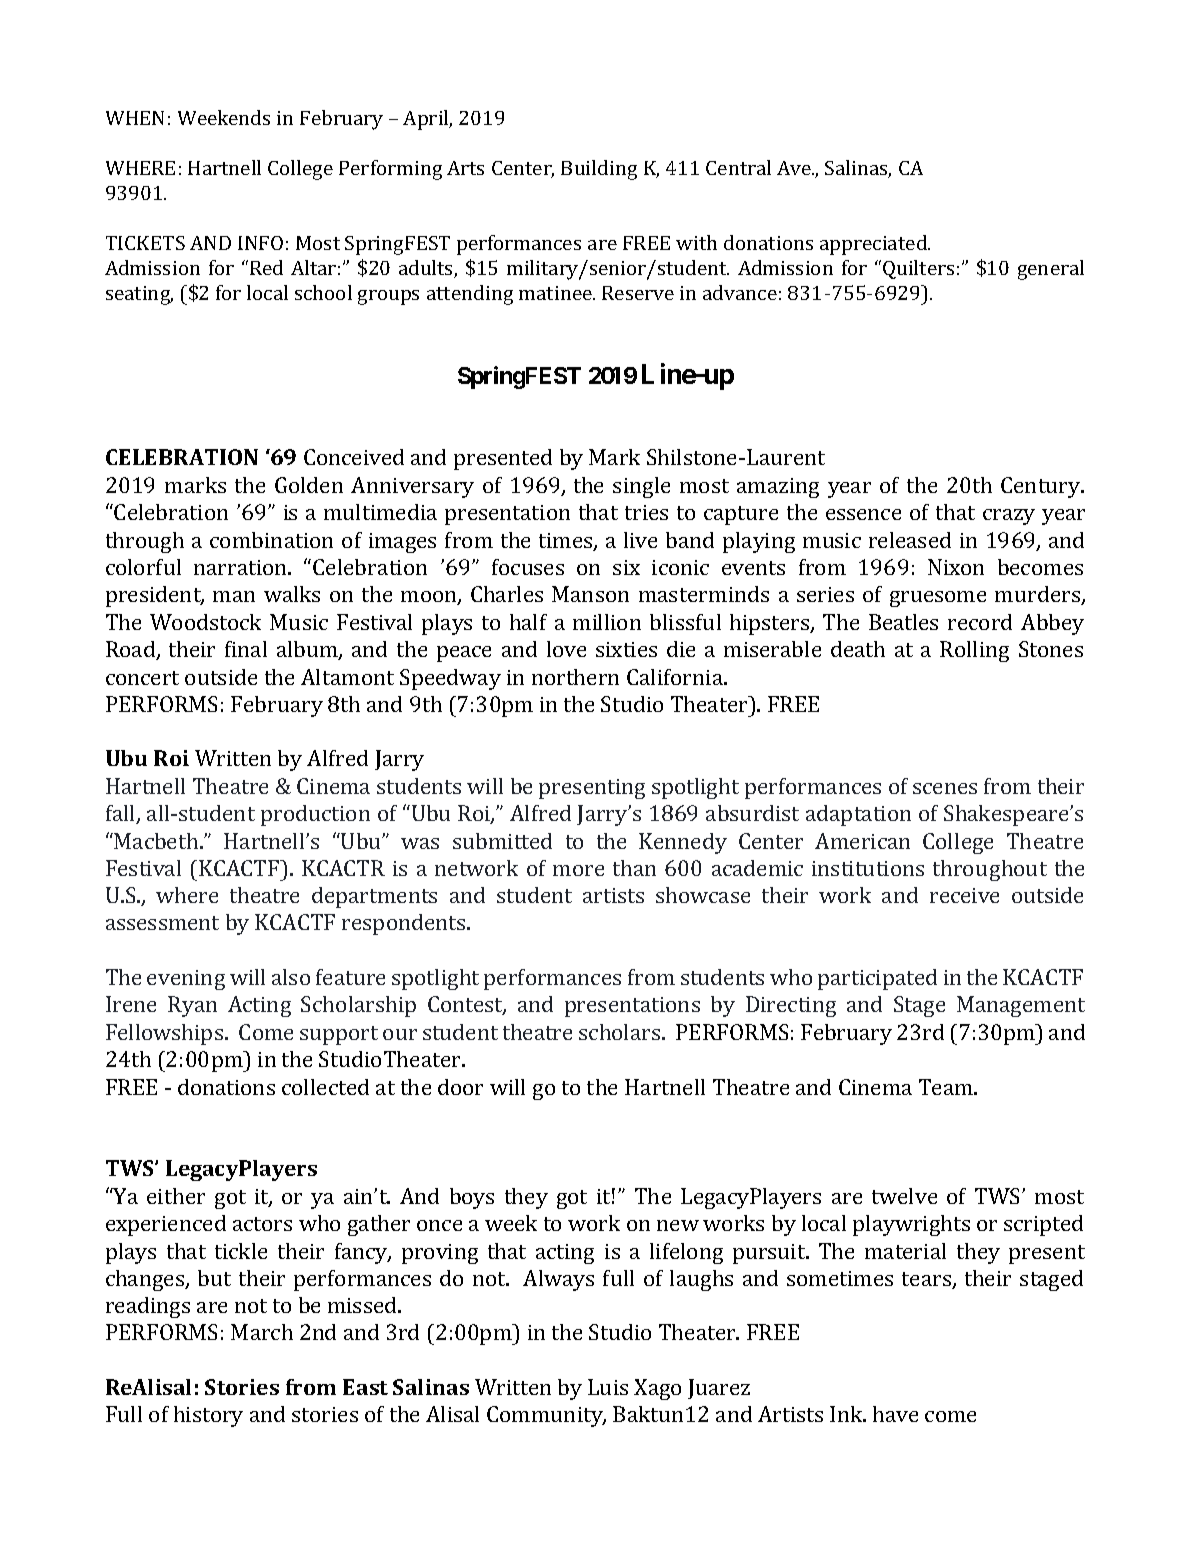 This page has width=1191, height=1542. Describe the element at coordinates (241, 567) in the page. I see `narration` at that location.
